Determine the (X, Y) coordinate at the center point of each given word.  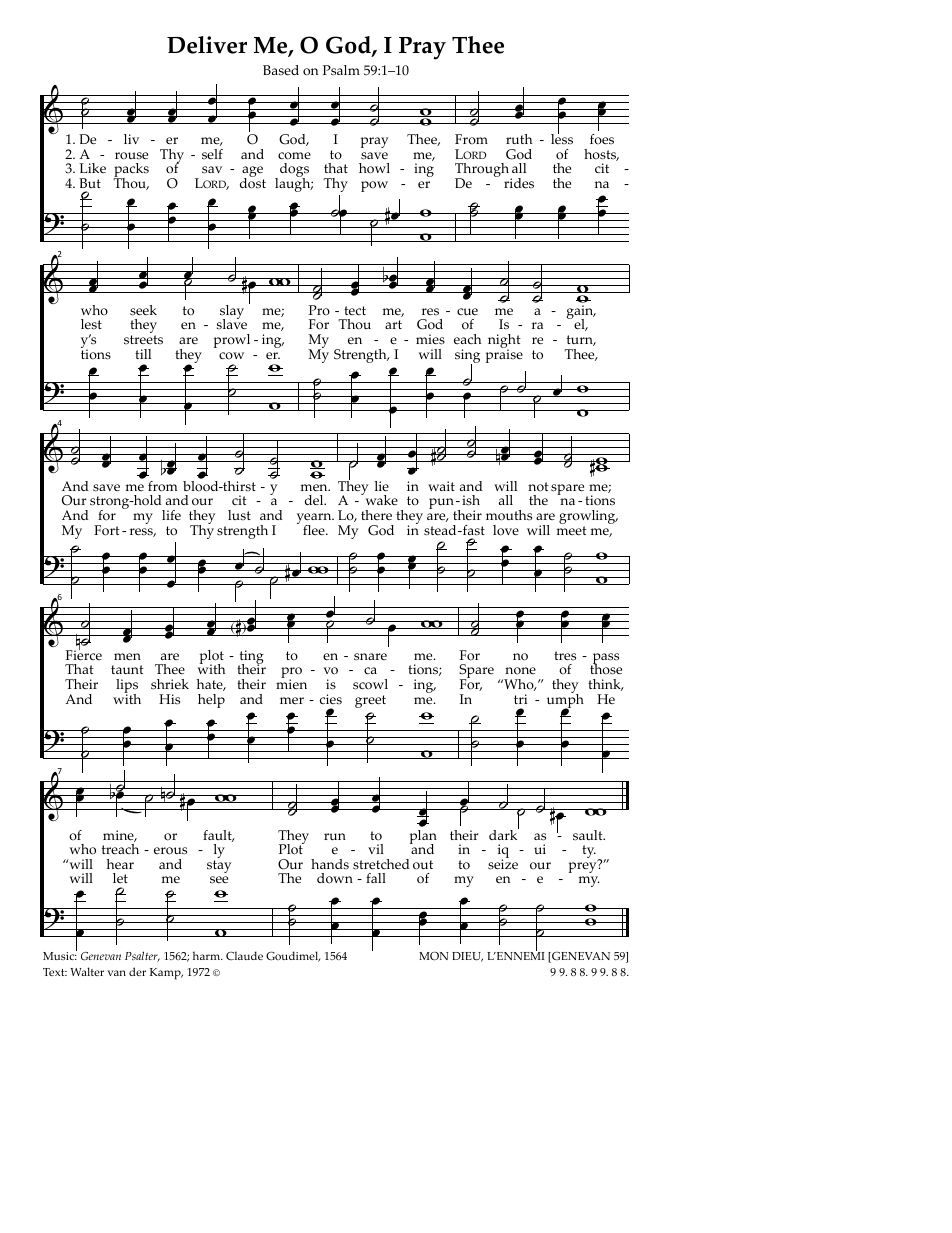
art (393, 324)
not (538, 487)
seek (143, 310)
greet (370, 701)
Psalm (341, 70)
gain (581, 313)
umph (565, 700)
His (169, 699)
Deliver (207, 45)
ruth (519, 139)
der (137, 971)
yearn (315, 520)
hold (146, 500)
